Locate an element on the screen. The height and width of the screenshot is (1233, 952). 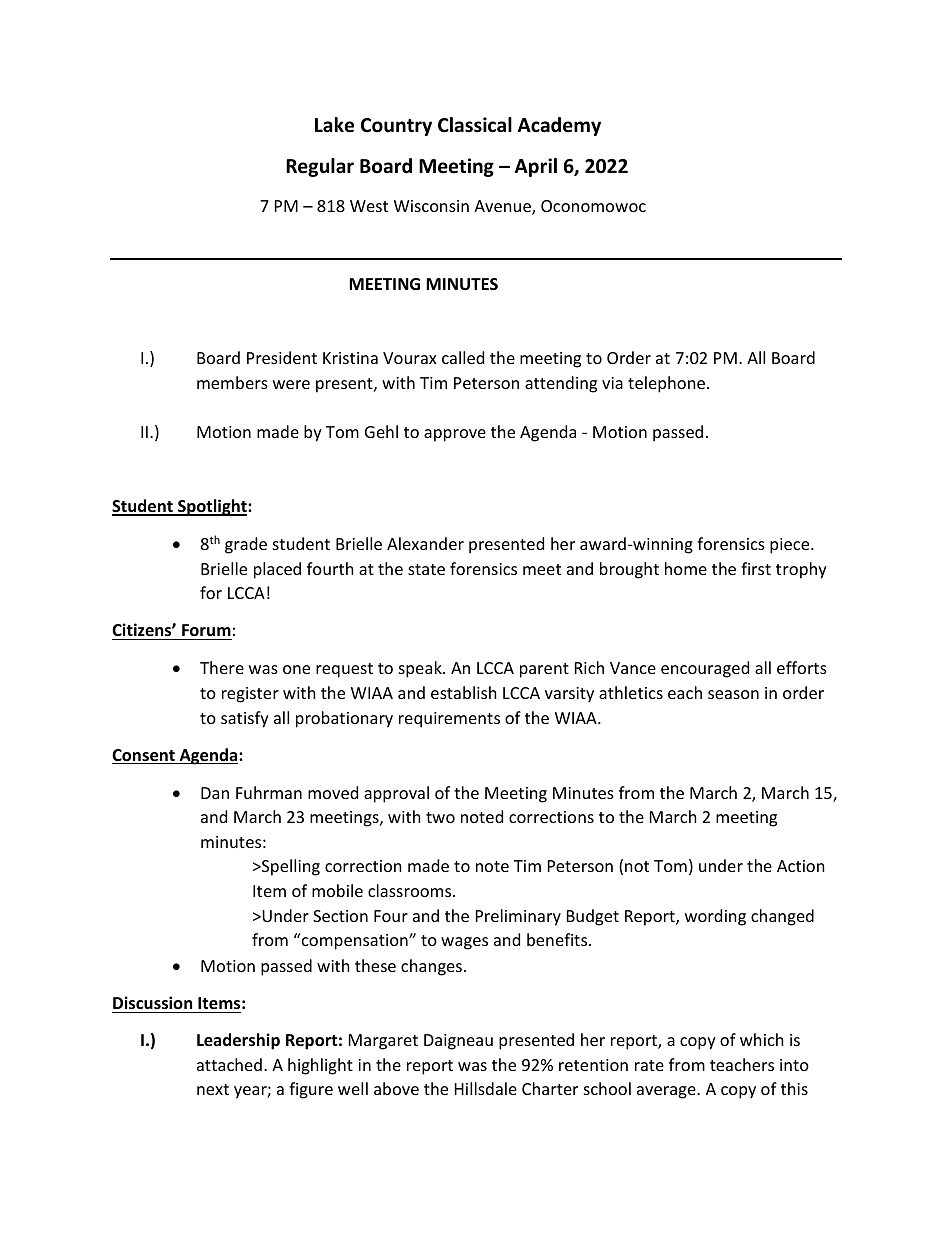
Action is located at coordinates (801, 866).
